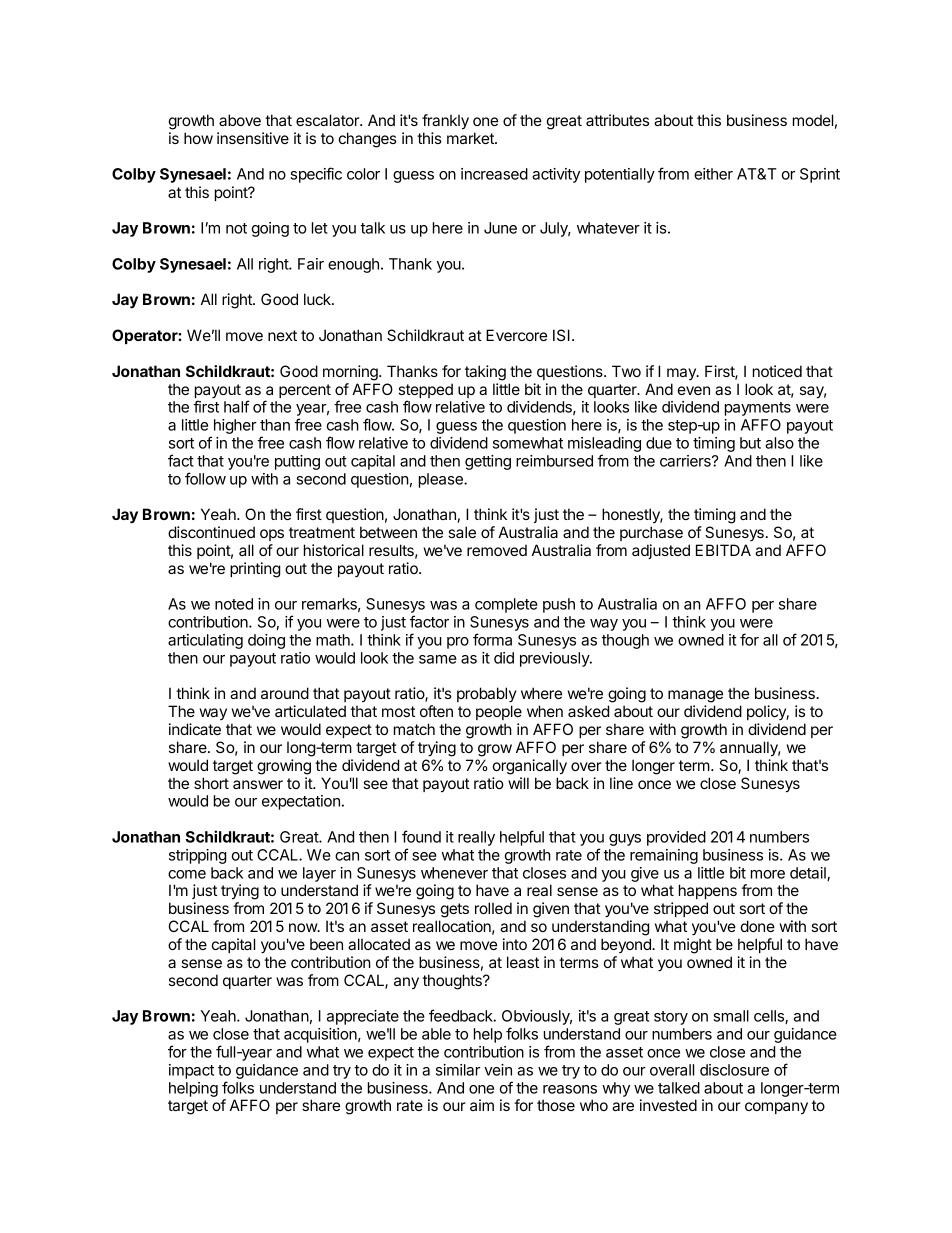 The width and height of the screenshot is (952, 1233). Describe the element at coordinates (253, 138) in the screenshot. I see `insensitive` at that location.
